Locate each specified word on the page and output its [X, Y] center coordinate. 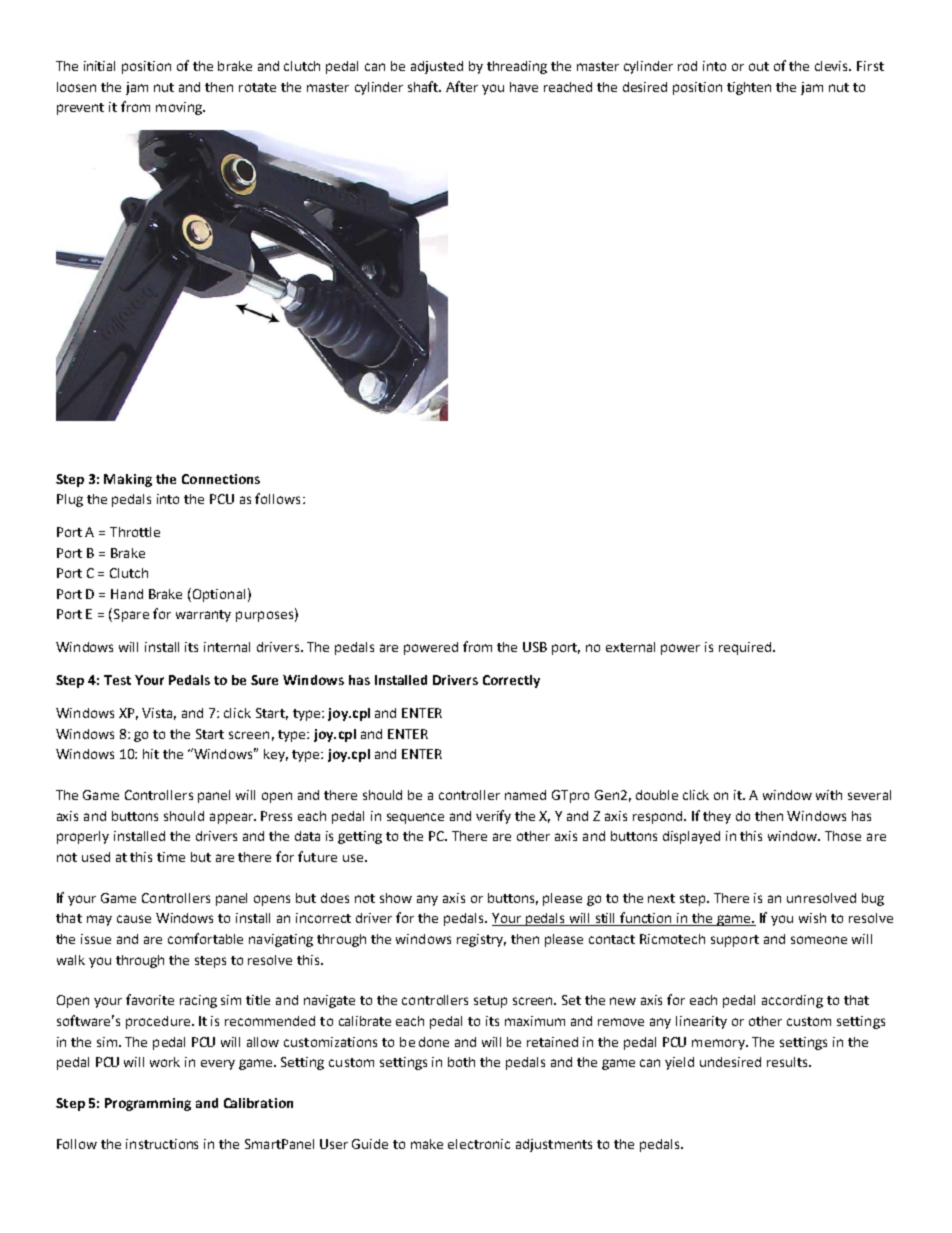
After [462, 86]
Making [128, 480]
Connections [221, 479]
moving [180, 108]
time [171, 857]
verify [493, 817]
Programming [148, 1104]
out [759, 66]
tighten [749, 88]
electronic [479, 1144]
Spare [131, 615]
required [746, 648]
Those [843, 836]
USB [535, 647]
